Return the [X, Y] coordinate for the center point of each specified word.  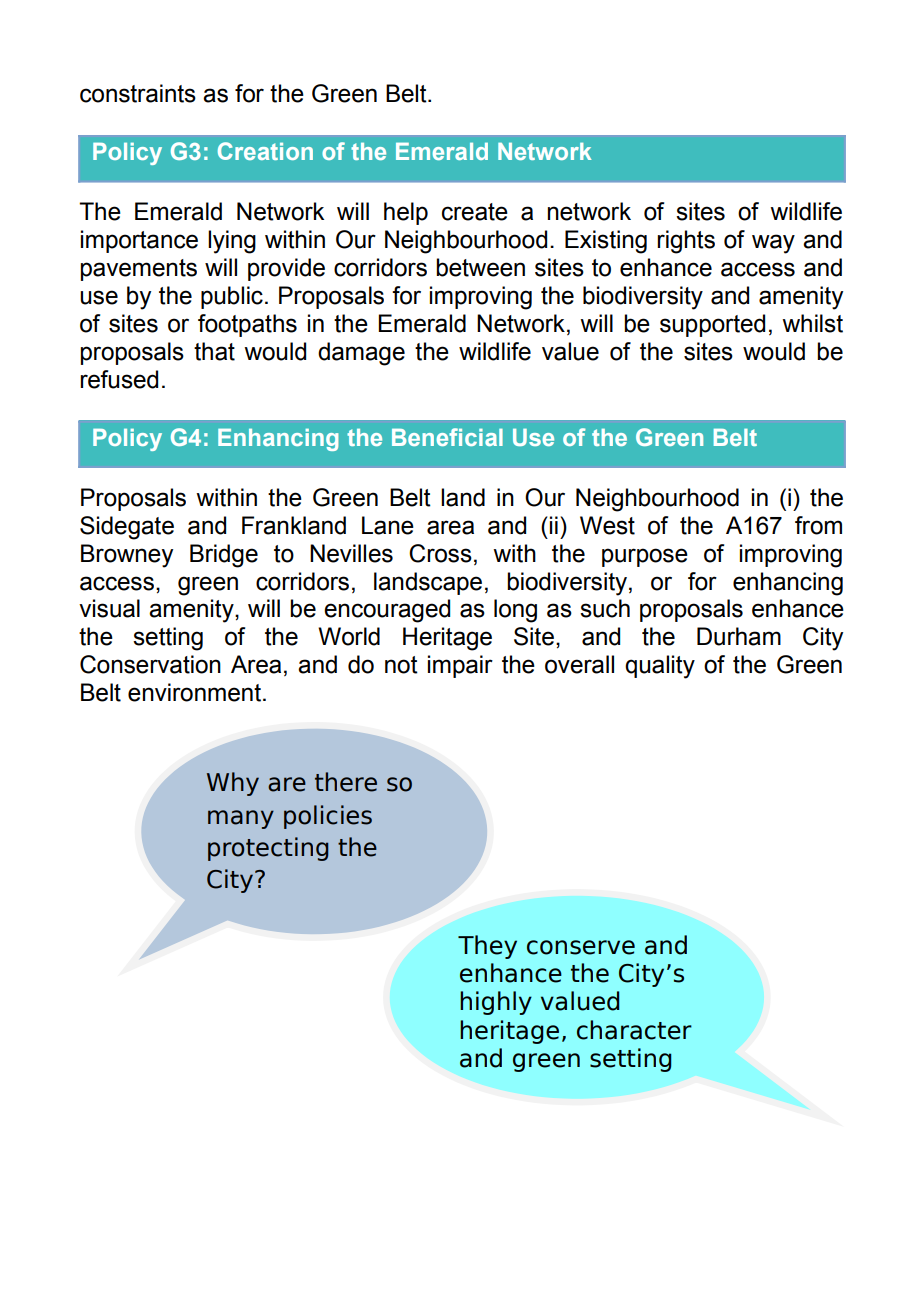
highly [496, 1003]
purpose [645, 557]
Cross [440, 553]
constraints [138, 93]
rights [686, 242]
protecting [268, 849]
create [475, 212]
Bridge [224, 556]
